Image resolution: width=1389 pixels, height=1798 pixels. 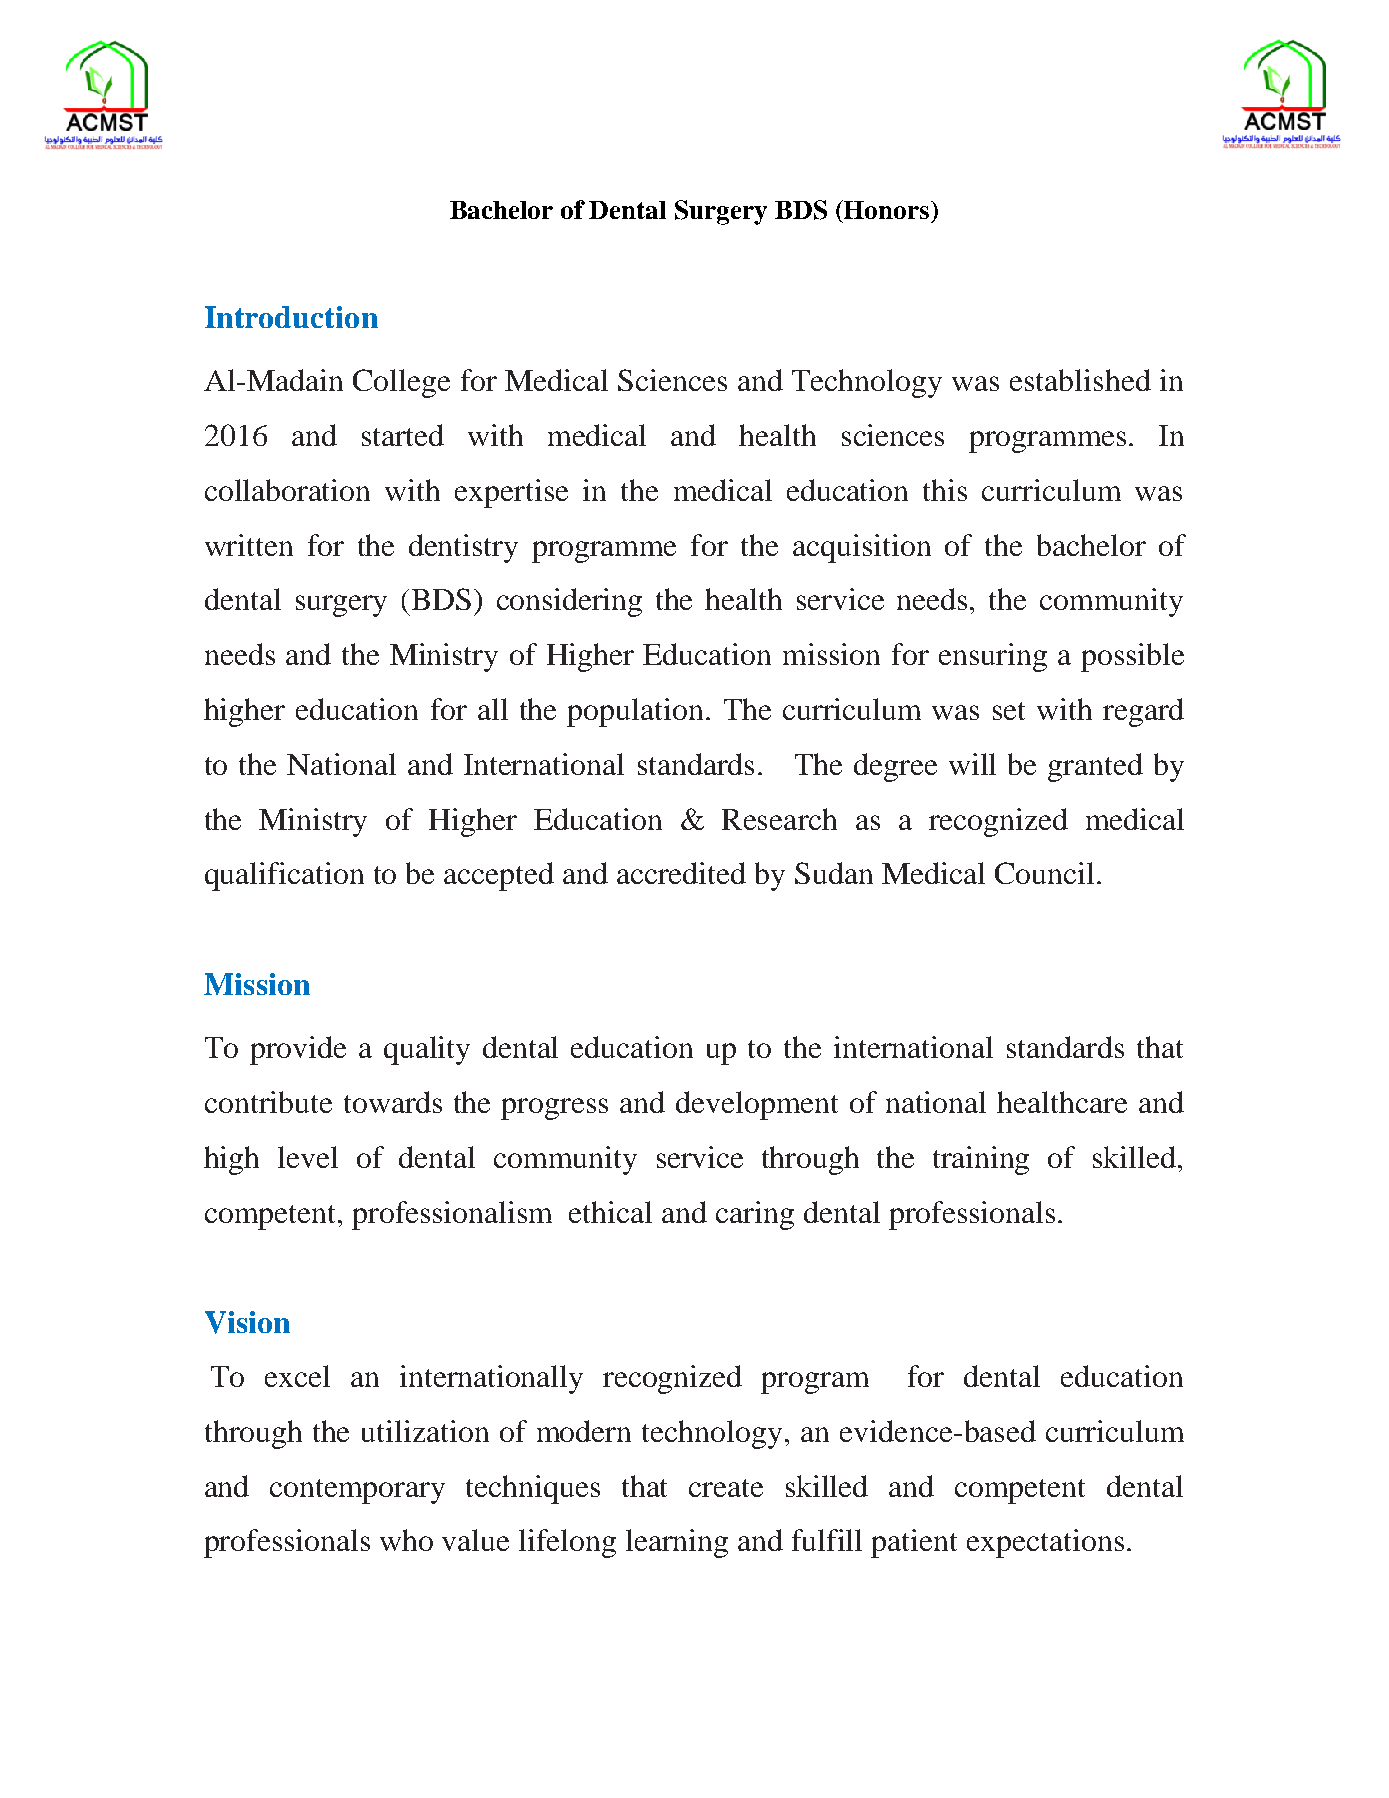 What do you see at coordinates (291, 317) in the document?
I see `Introduction` at bounding box center [291, 317].
